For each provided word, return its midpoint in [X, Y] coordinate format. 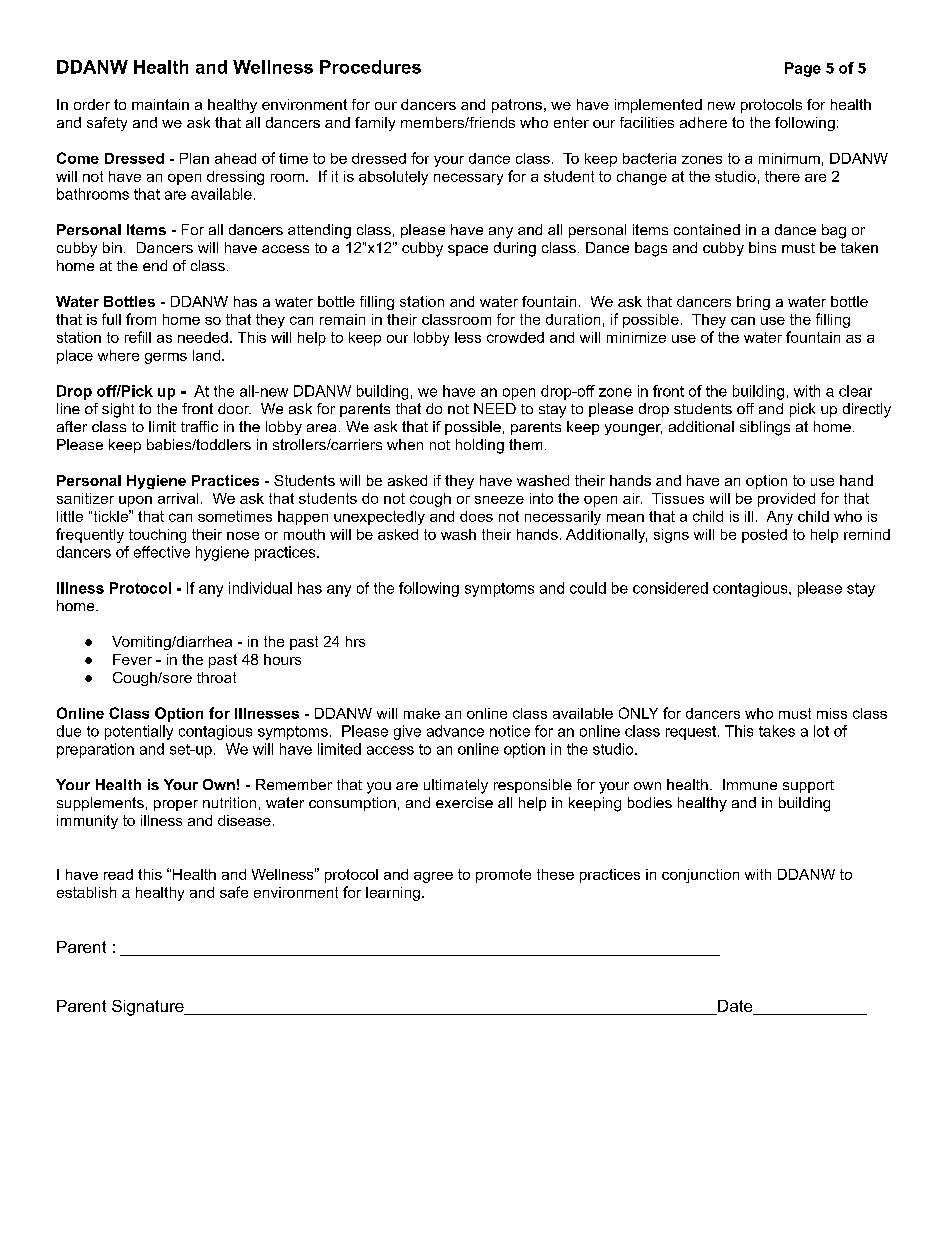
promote [503, 876]
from [141, 319]
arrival [178, 498]
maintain [160, 104]
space [468, 250]
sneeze [499, 500]
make [422, 713]
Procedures [370, 67]
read [118, 874]
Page [803, 69]
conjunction [700, 876]
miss [832, 713]
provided [786, 500]
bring [753, 303]
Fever [132, 659]
